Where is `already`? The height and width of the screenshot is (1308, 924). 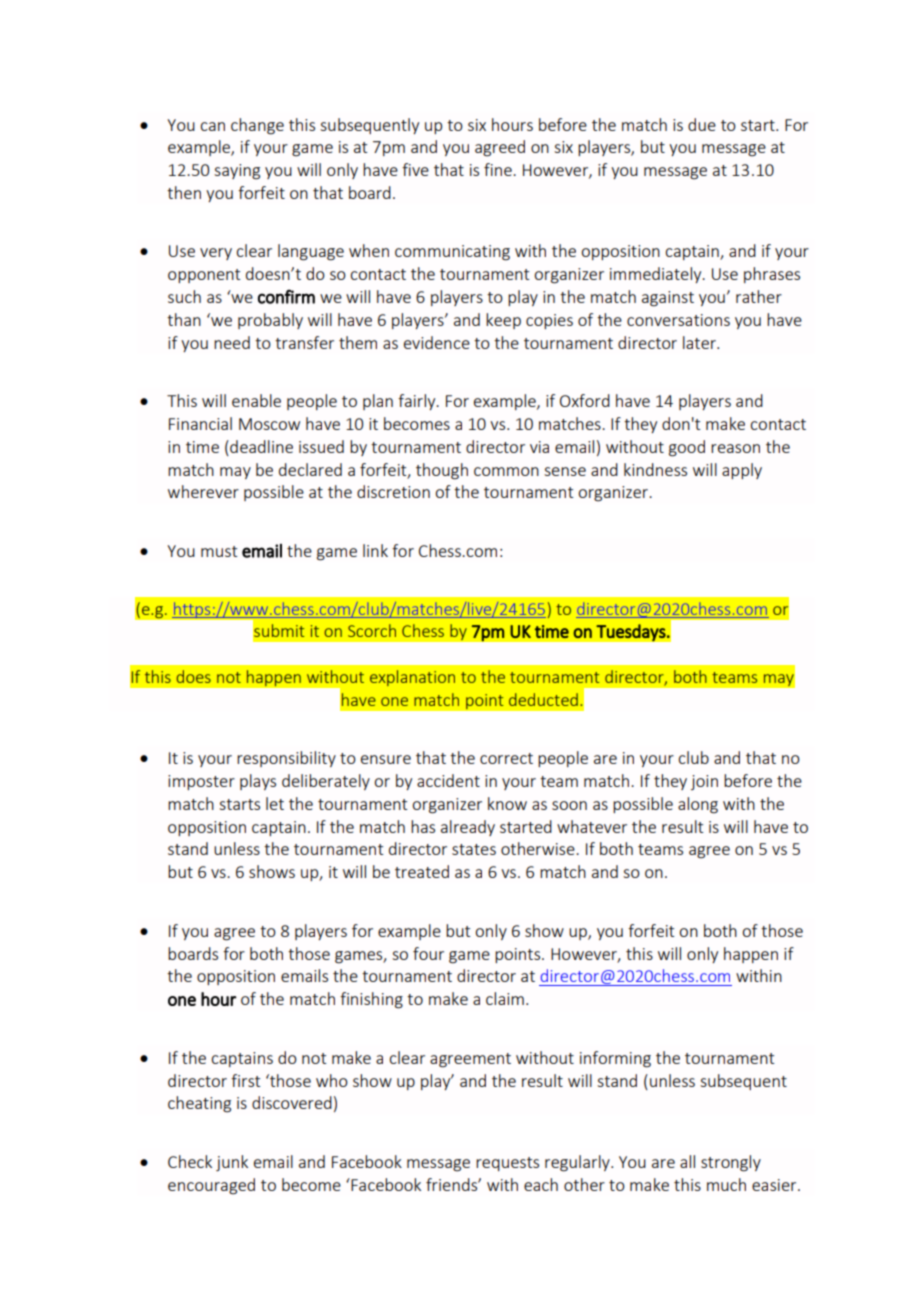
already is located at coordinates (468, 828).
